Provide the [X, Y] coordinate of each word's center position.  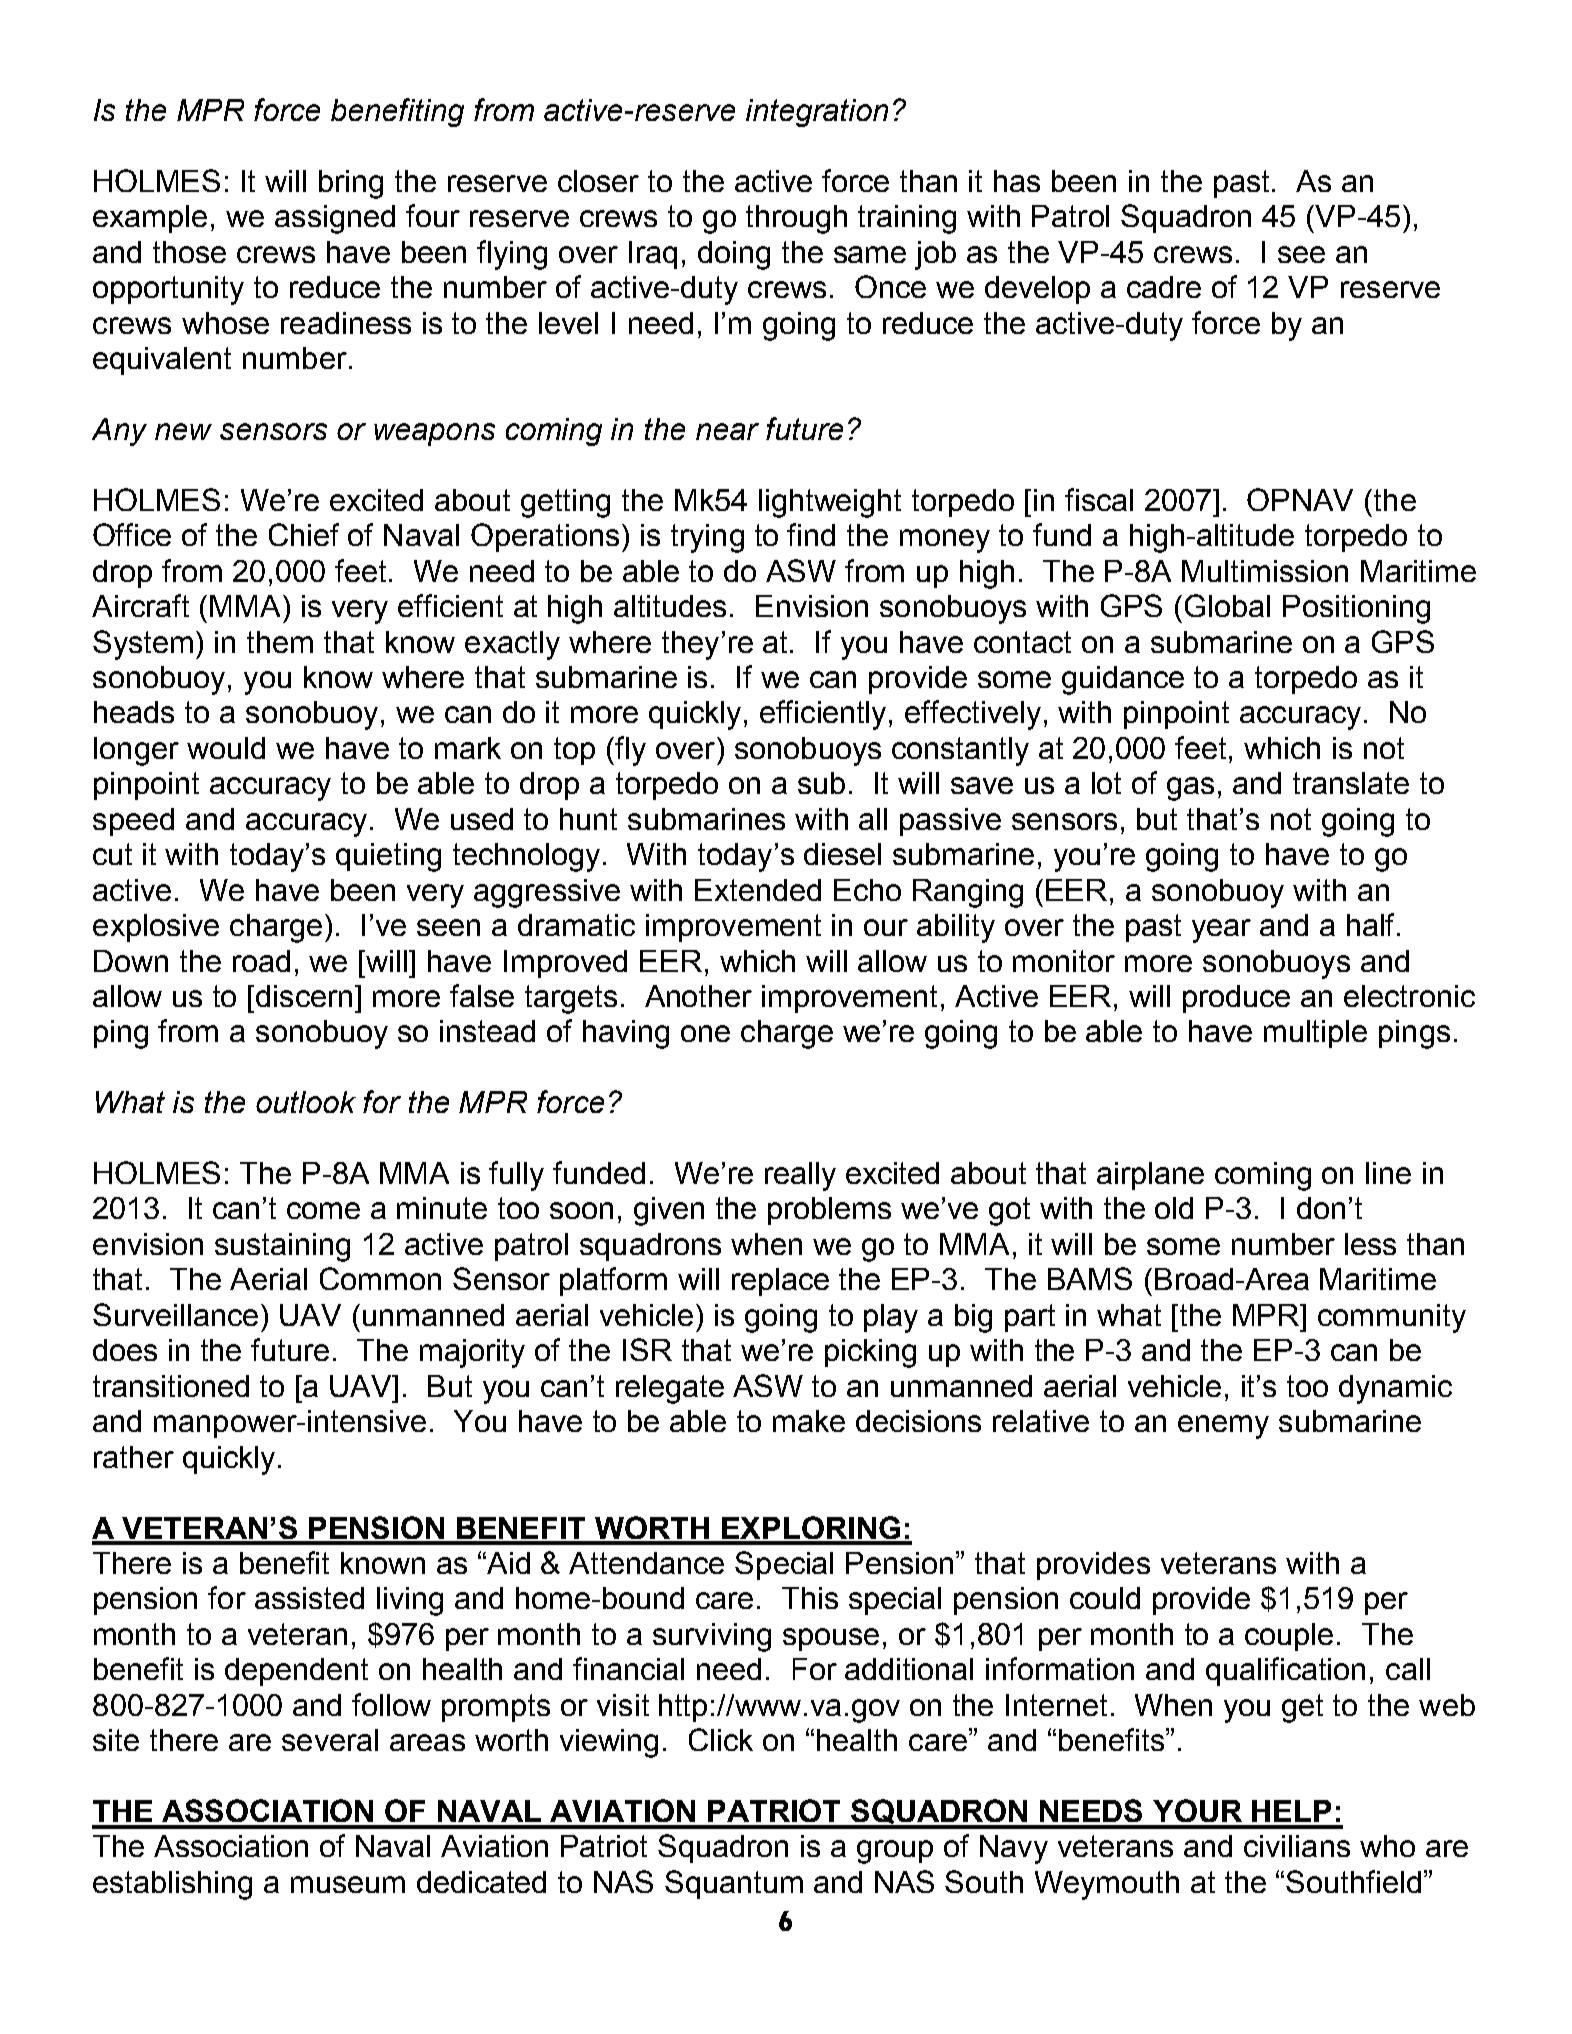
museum [348, 1884]
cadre [1164, 287]
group [895, 1852]
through [796, 219]
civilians [1297, 1846]
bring [351, 184]
